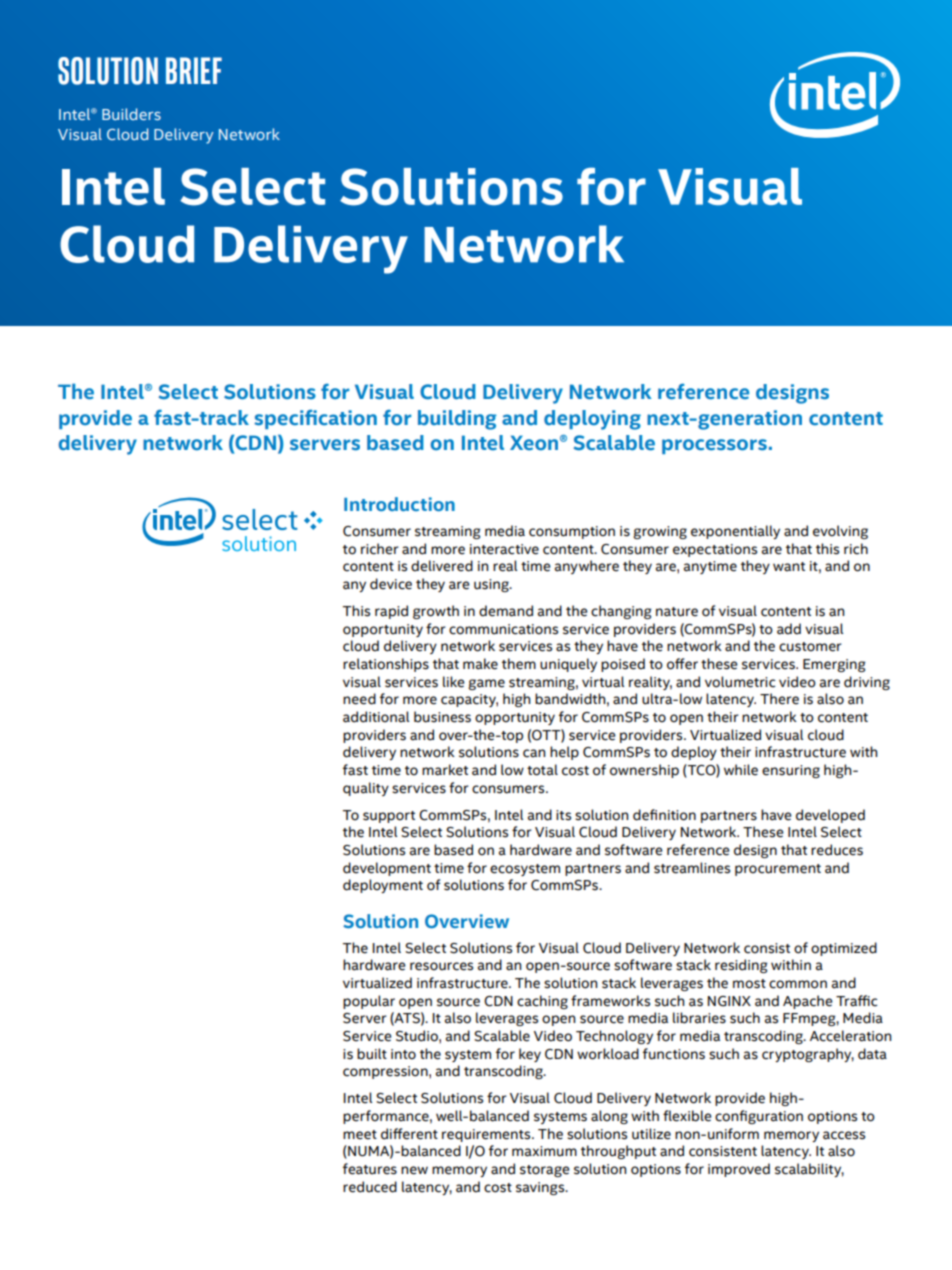 The width and height of the screenshot is (952, 1270). What do you see at coordinates (778, 870) in the screenshot?
I see `procurement` at bounding box center [778, 870].
